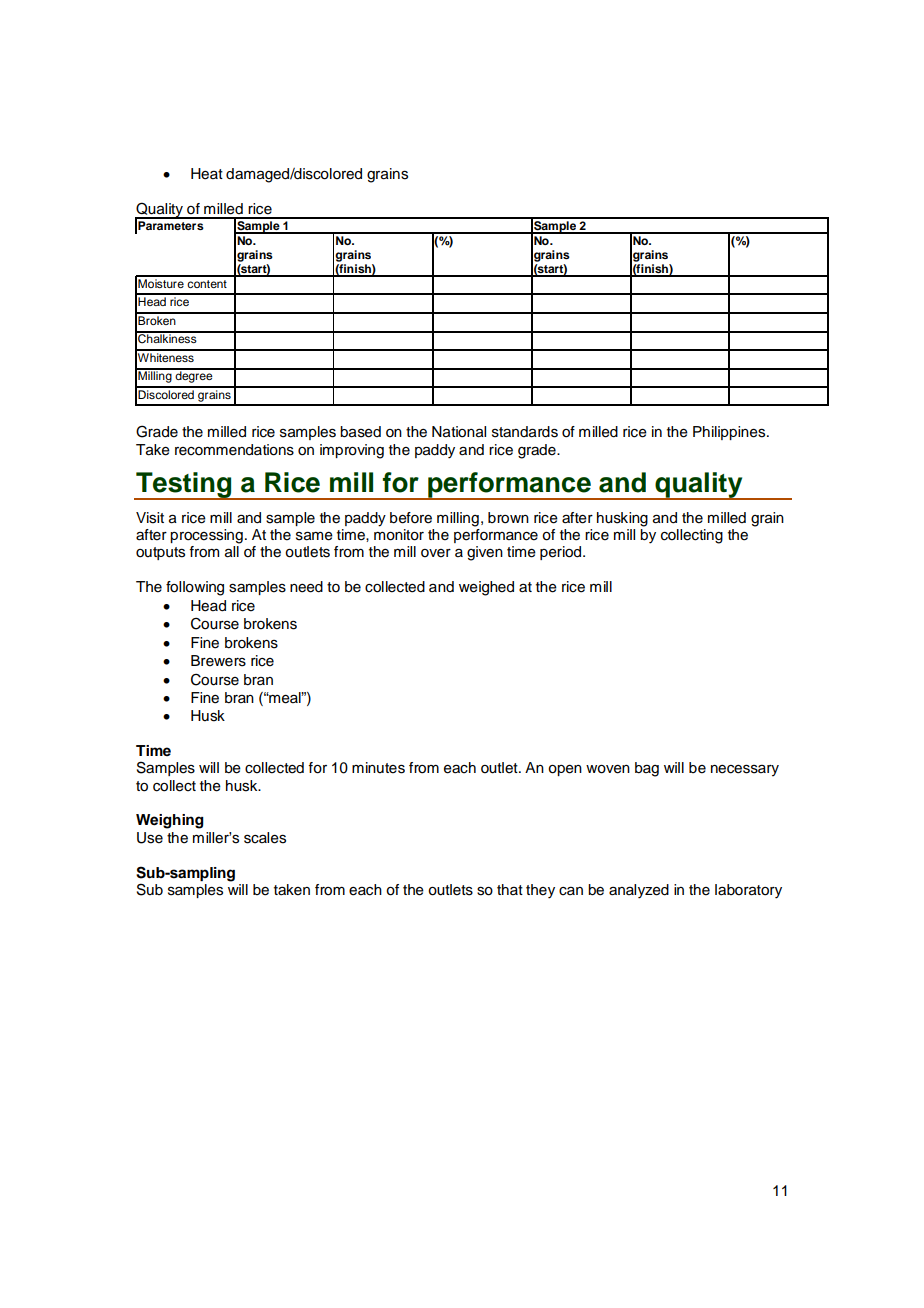  I want to click on processing, so click(206, 536).
